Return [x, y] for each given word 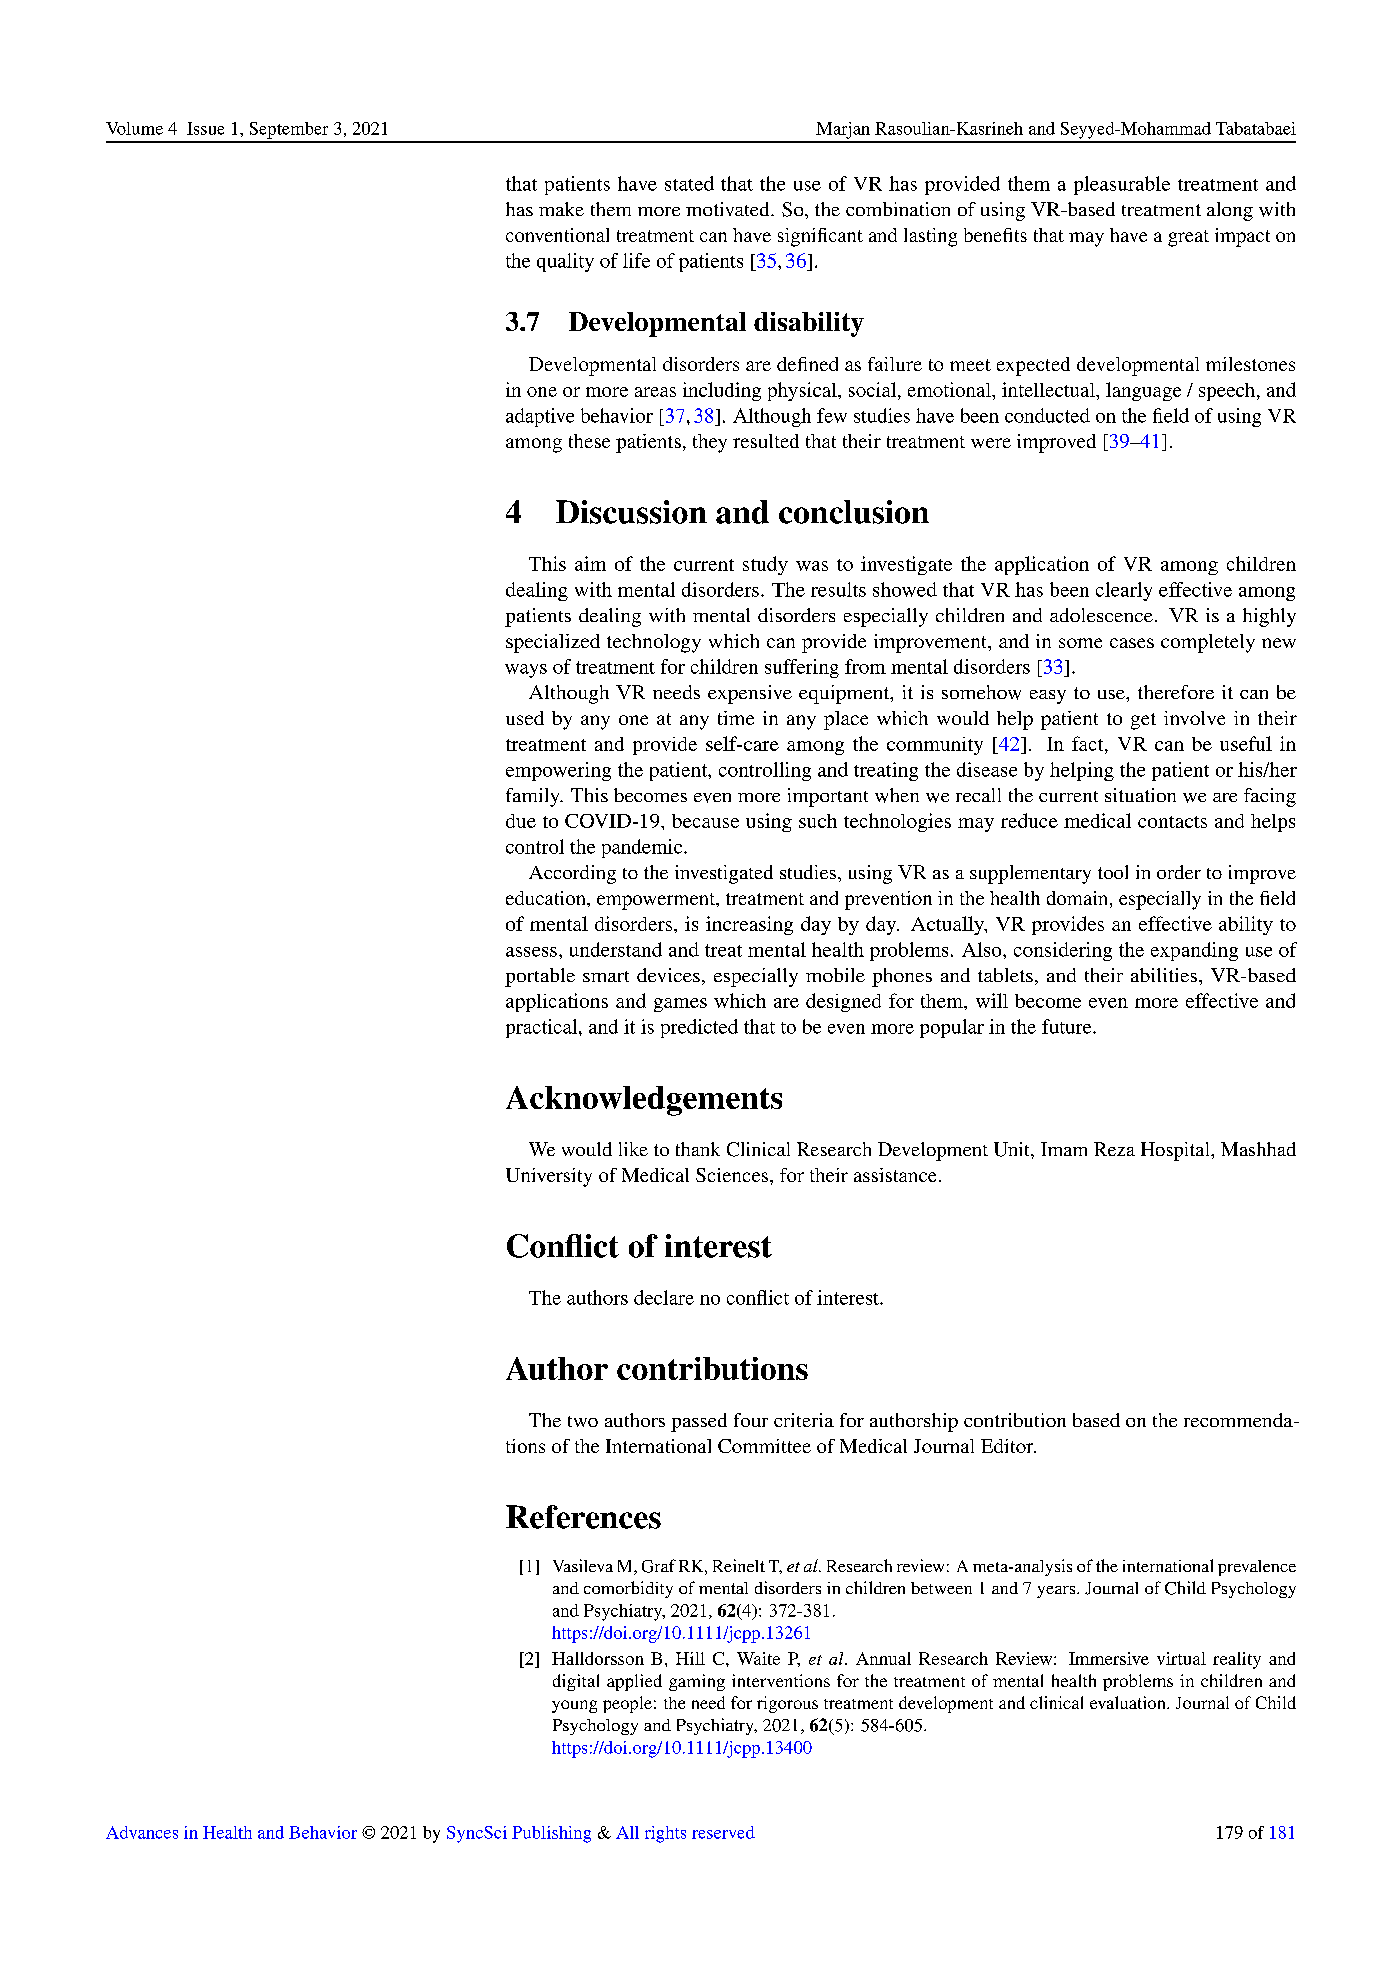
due [521, 821]
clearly [1124, 591]
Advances [142, 1832]
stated [689, 183]
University [549, 1177]
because [705, 821]
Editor [1008, 1446]
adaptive [540, 417]
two [583, 1421]
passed [699, 1422]
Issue [205, 128]
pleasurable [1122, 185]
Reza [1114, 1149]
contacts [1172, 822]
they [710, 443]
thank [698, 1149]
